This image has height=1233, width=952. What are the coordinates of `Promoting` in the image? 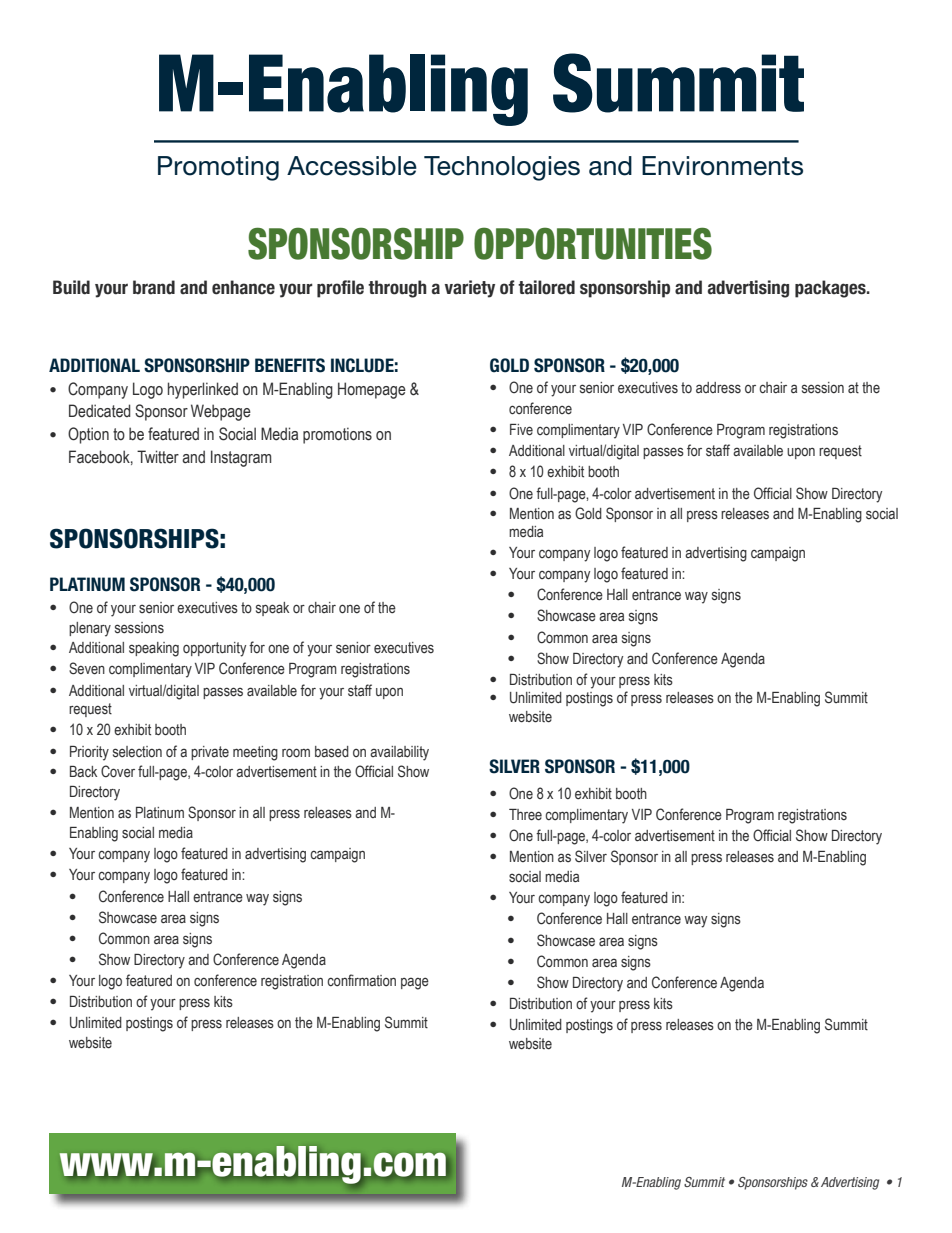 It's located at (218, 168).
